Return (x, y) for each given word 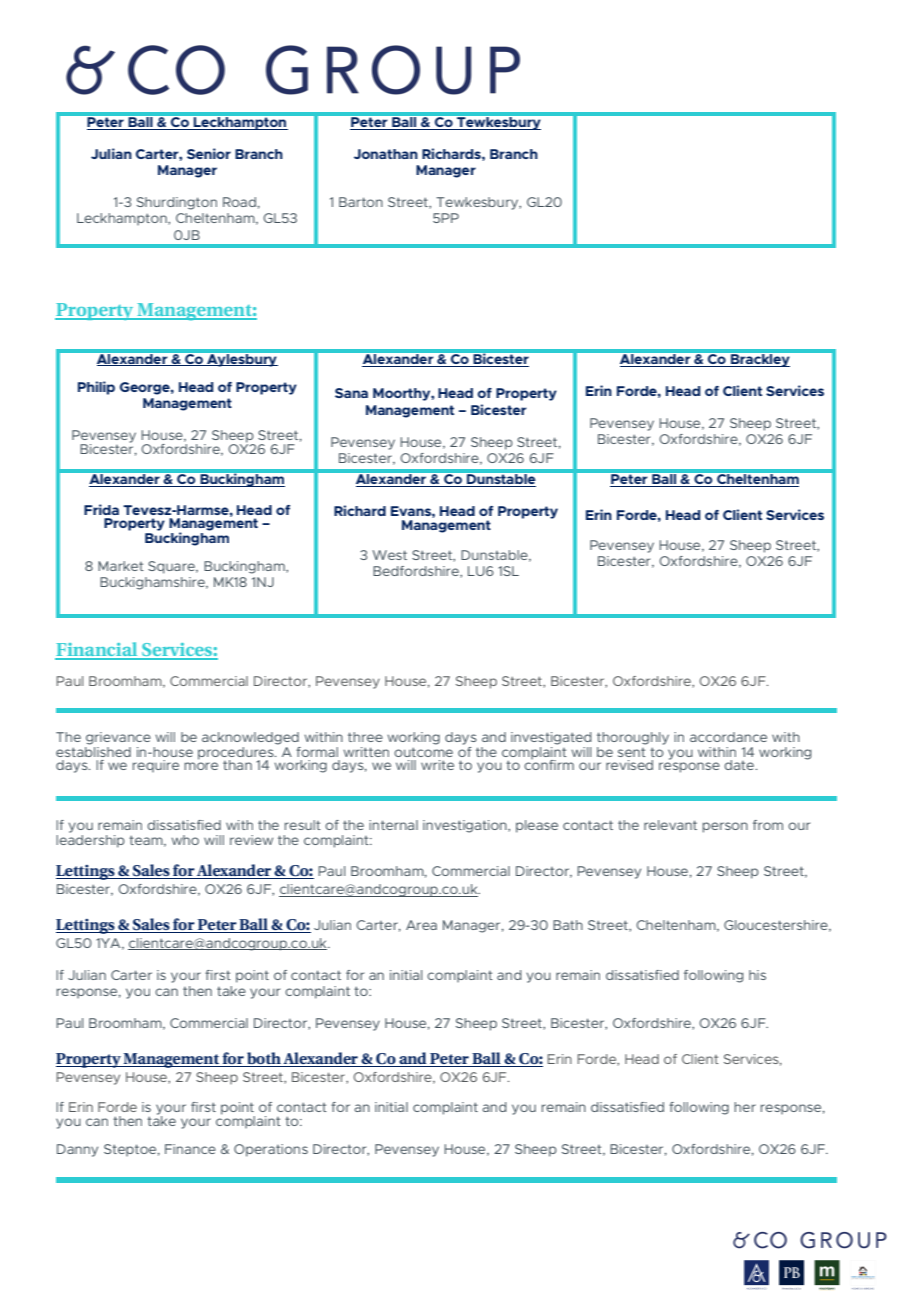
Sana (351, 393)
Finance (190, 1149)
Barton (361, 202)
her (745, 1107)
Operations (271, 1150)
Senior (209, 153)
